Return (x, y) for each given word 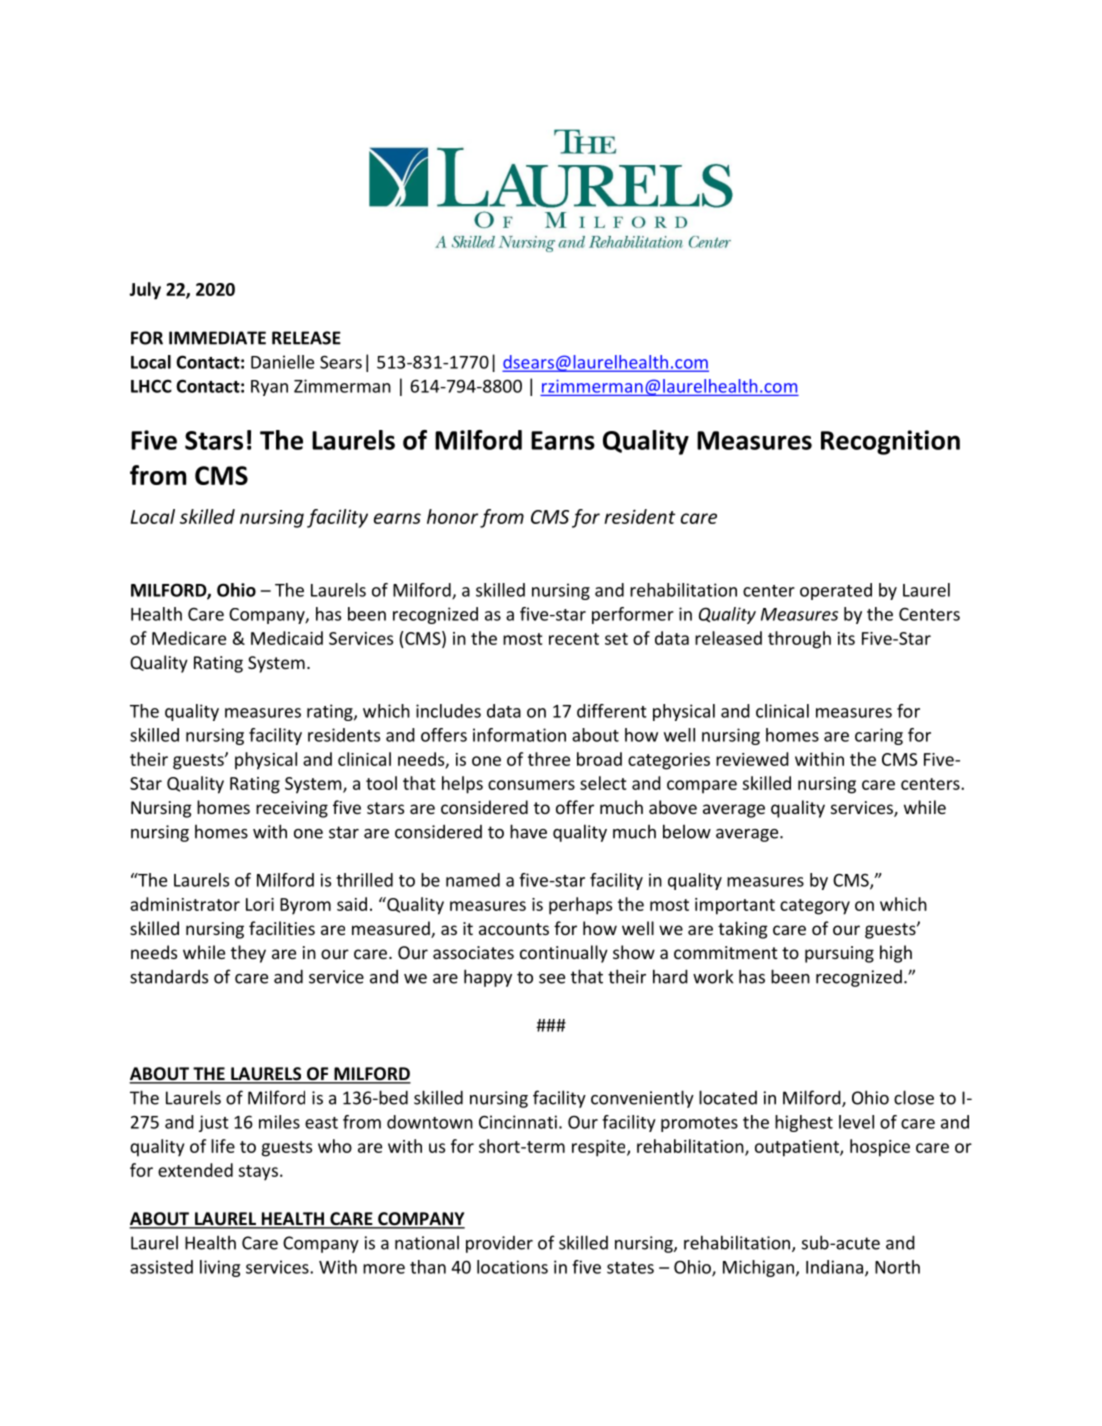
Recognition (890, 442)
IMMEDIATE (217, 338)
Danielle (282, 362)
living (220, 1268)
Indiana (834, 1267)
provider (499, 1244)
